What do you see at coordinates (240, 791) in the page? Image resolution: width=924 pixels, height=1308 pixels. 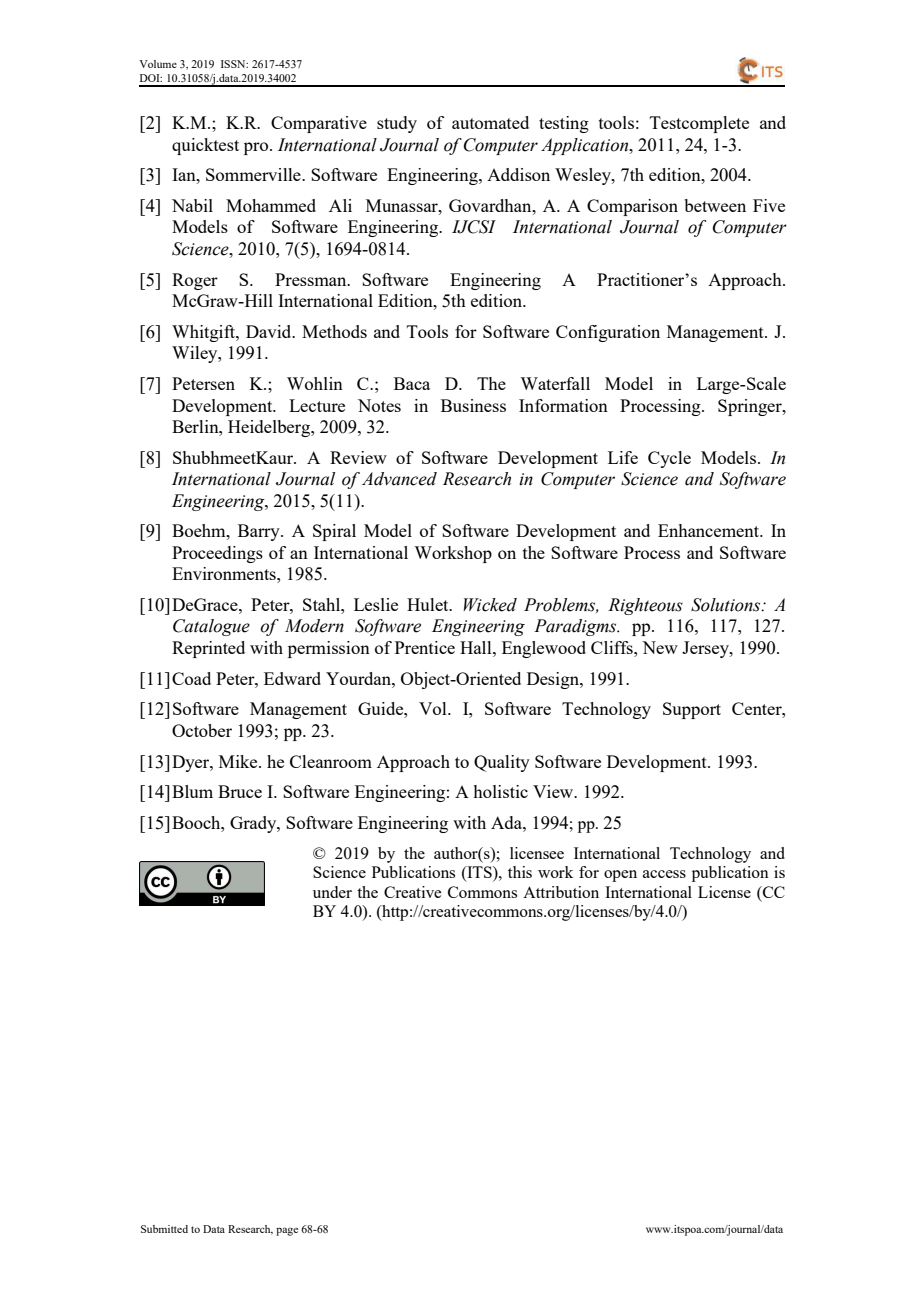 I see `Bruce` at bounding box center [240, 791].
